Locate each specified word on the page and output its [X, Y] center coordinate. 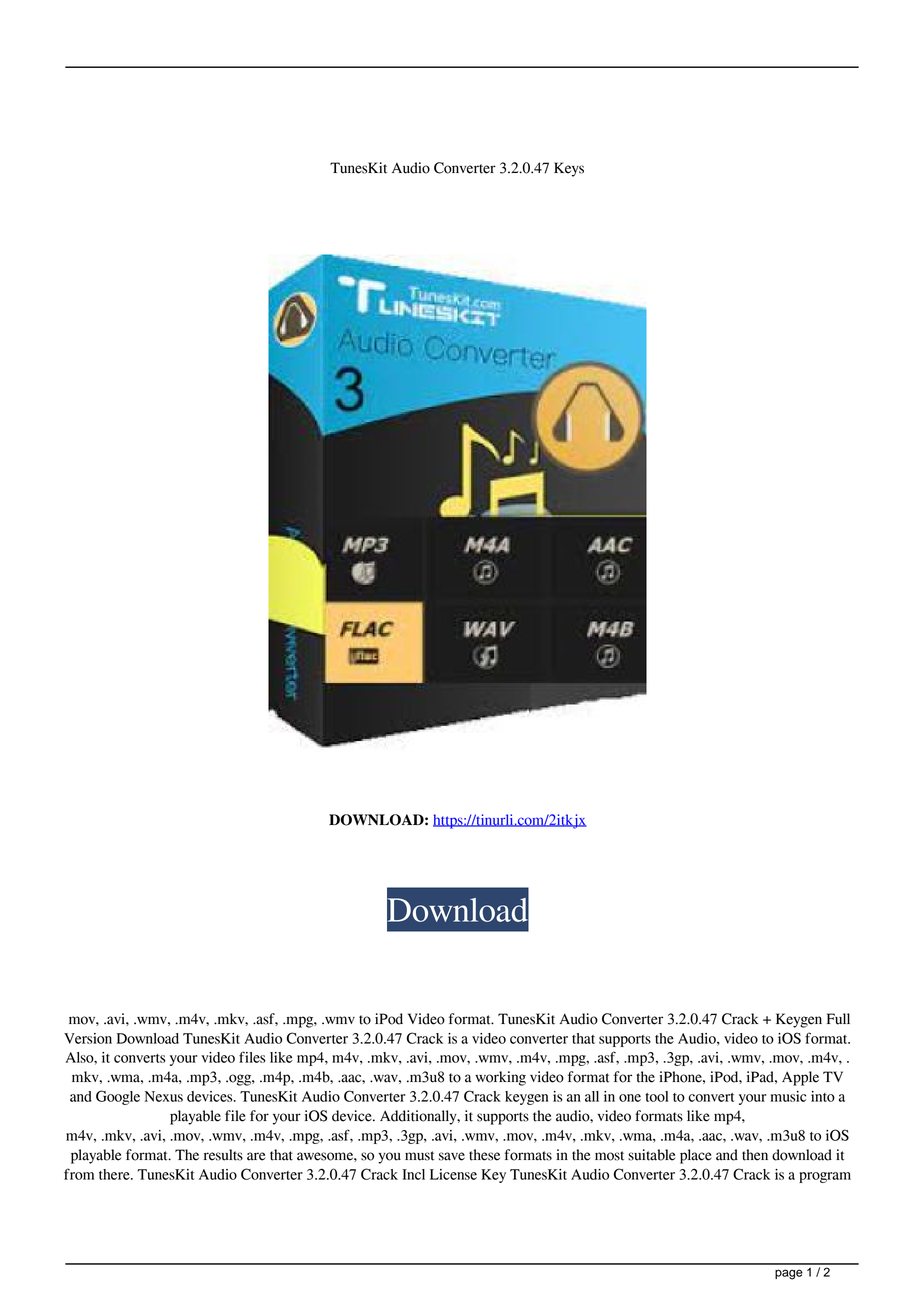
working [500, 1078]
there [115, 1174]
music [789, 1096]
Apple [800, 1078]
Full [838, 1019]
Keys [569, 169]
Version [88, 1038]
